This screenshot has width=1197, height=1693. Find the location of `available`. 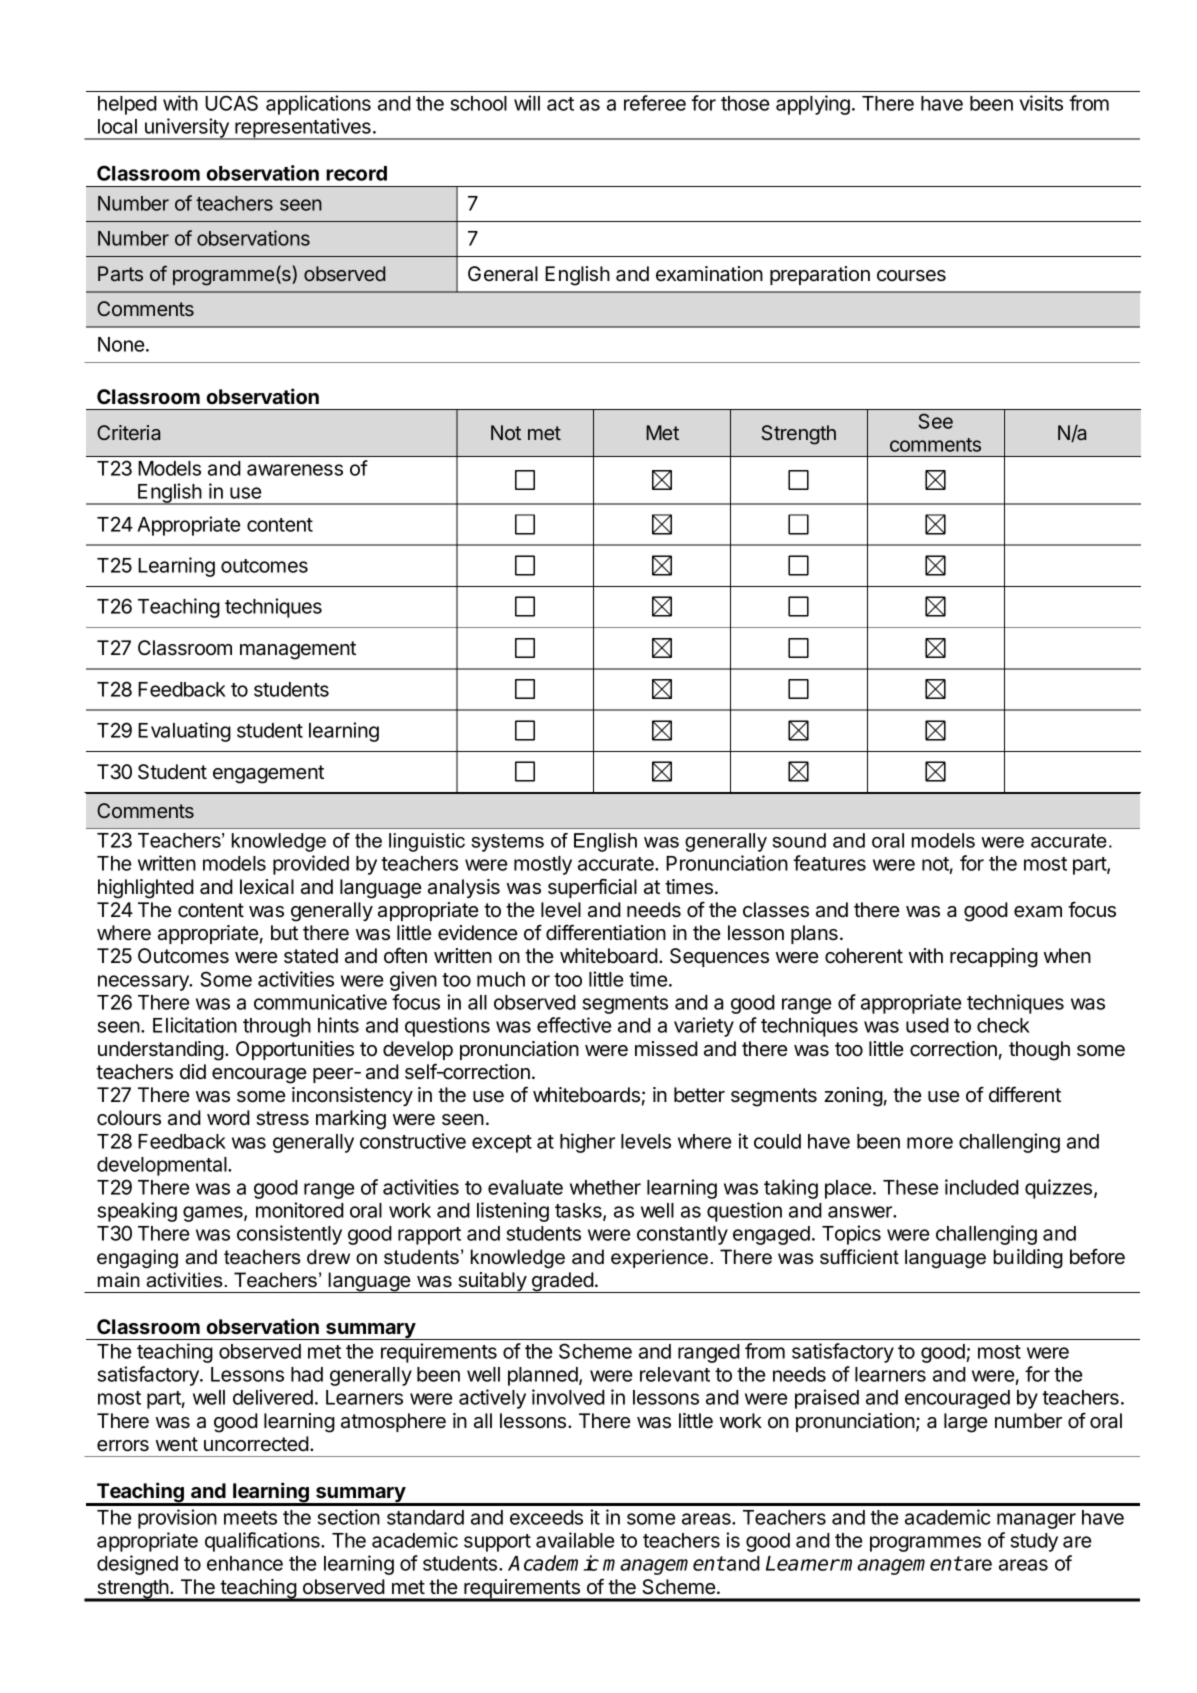

available is located at coordinates (575, 1540).
